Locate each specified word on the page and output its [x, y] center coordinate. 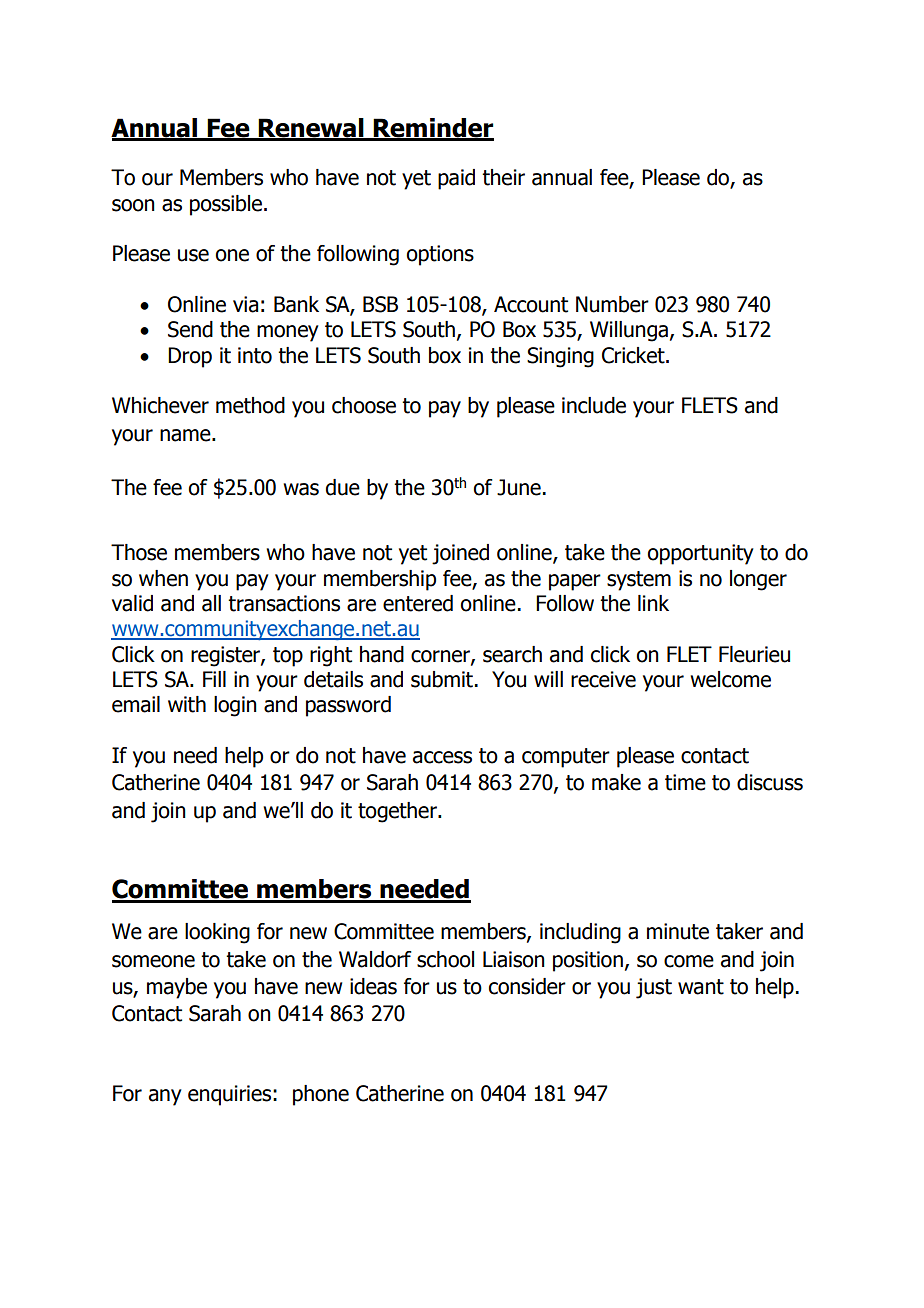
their [503, 177]
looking [217, 933]
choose [364, 405]
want [701, 987]
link [653, 603]
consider [527, 986]
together [398, 812]
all [211, 603]
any [165, 1097]
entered [418, 603]
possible [227, 205]
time [685, 782]
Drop [190, 357]
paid [456, 179]
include [594, 405]
